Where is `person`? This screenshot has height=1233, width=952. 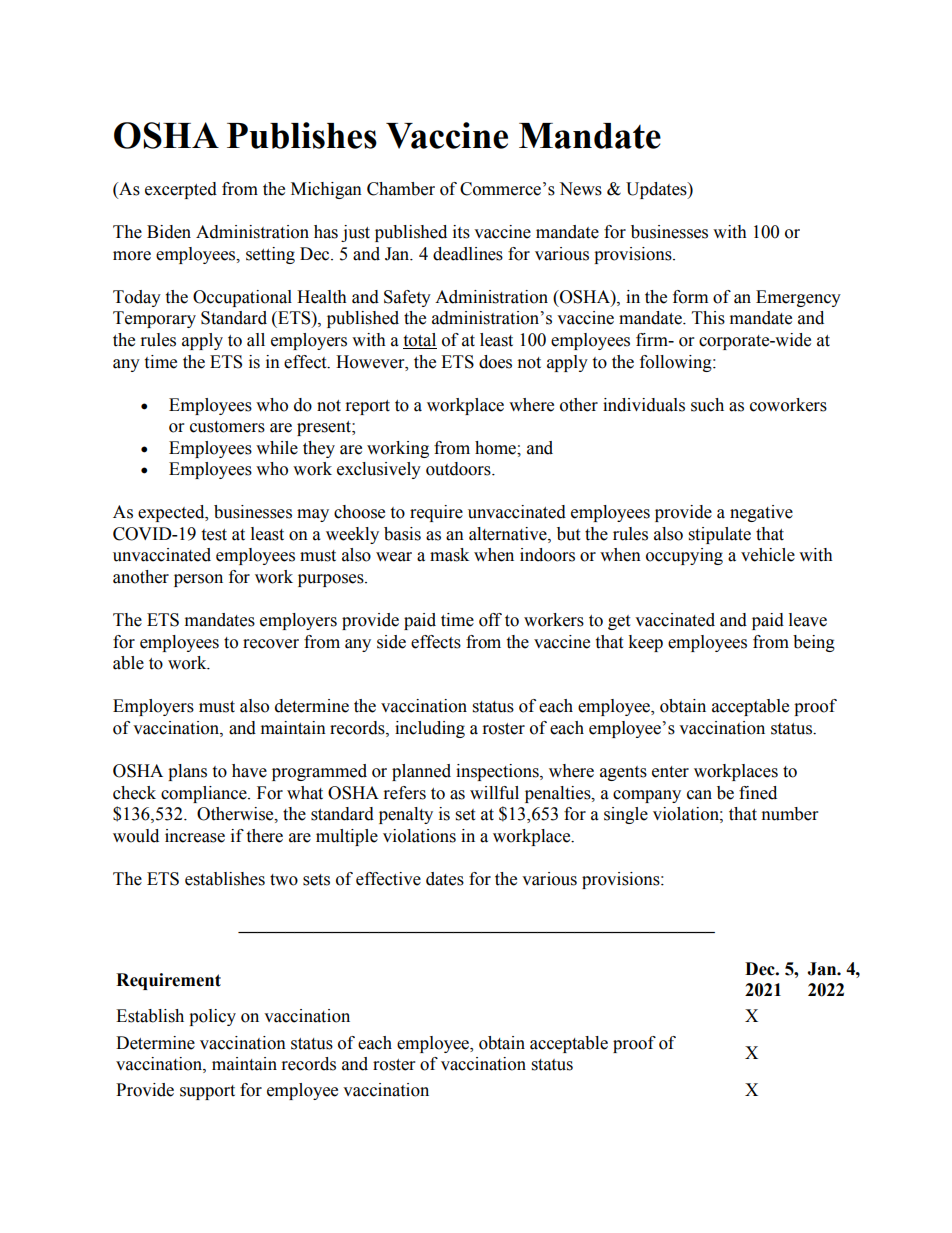
person is located at coordinates (198, 580).
